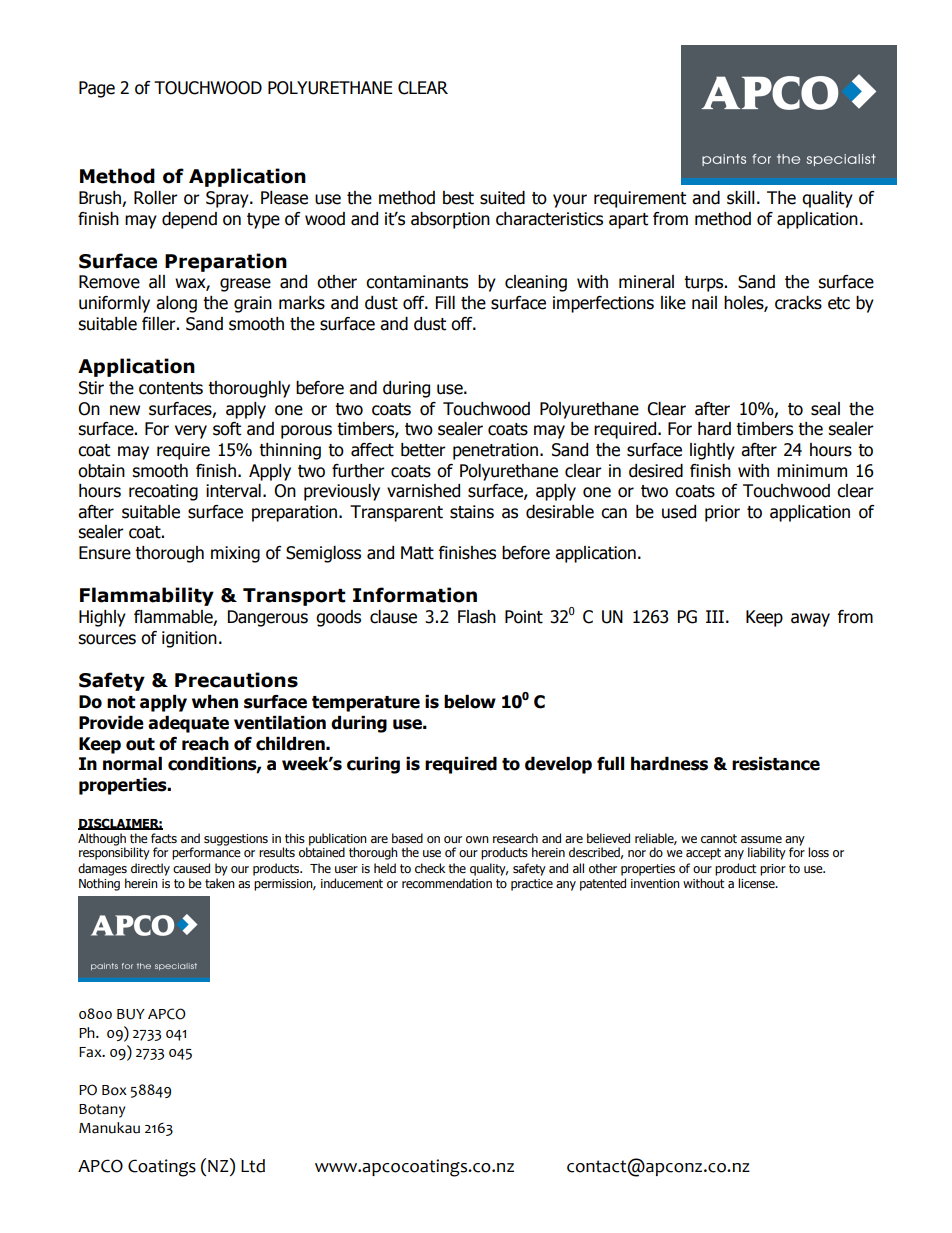  What do you see at coordinates (757, 883) in the screenshot?
I see `license` at bounding box center [757, 883].
